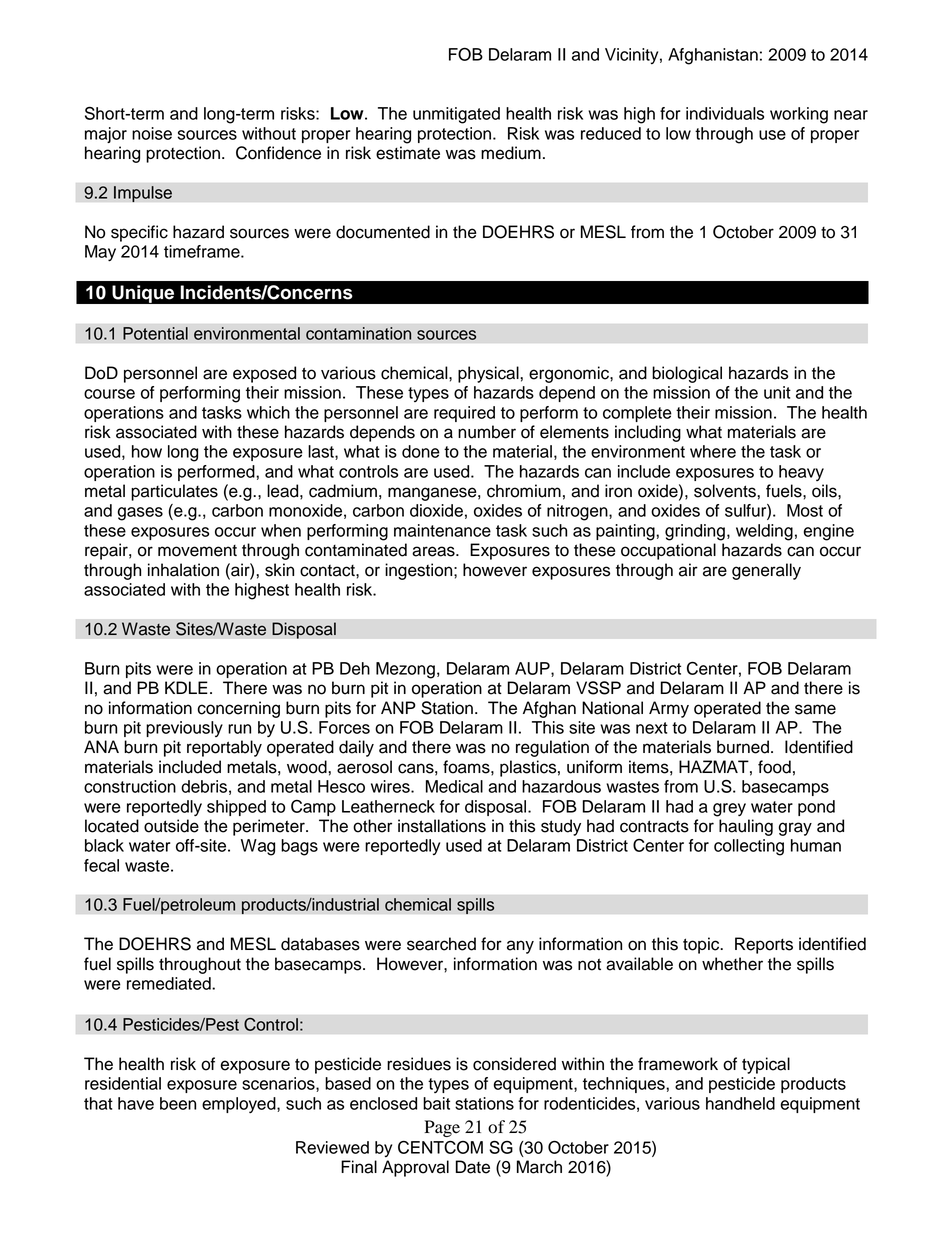 Image resolution: width=952 pixels, height=1233 pixels. What do you see at coordinates (799, 115) in the screenshot?
I see `working` at bounding box center [799, 115].
